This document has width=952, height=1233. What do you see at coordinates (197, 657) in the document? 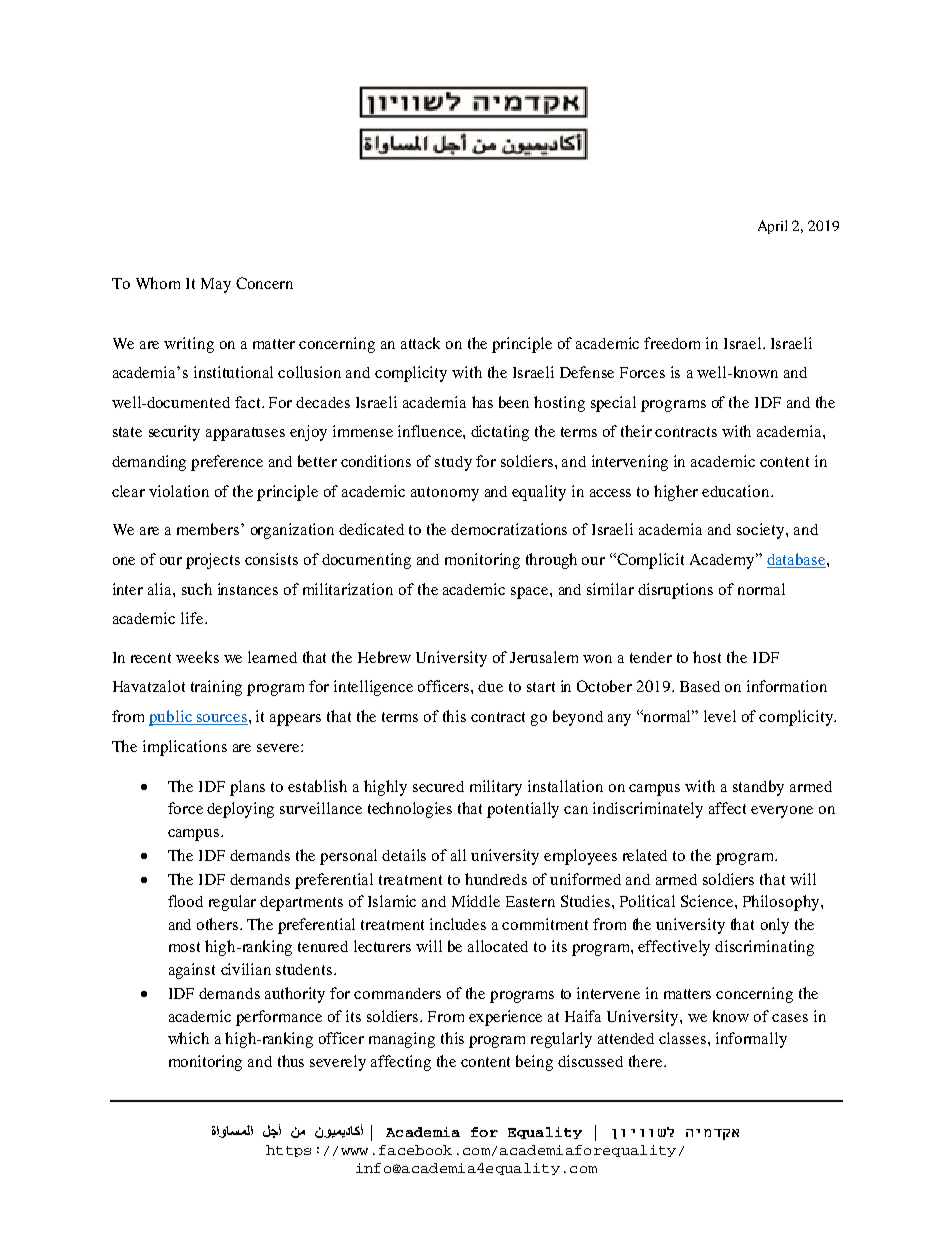
I see `weeks` at bounding box center [197, 657].
